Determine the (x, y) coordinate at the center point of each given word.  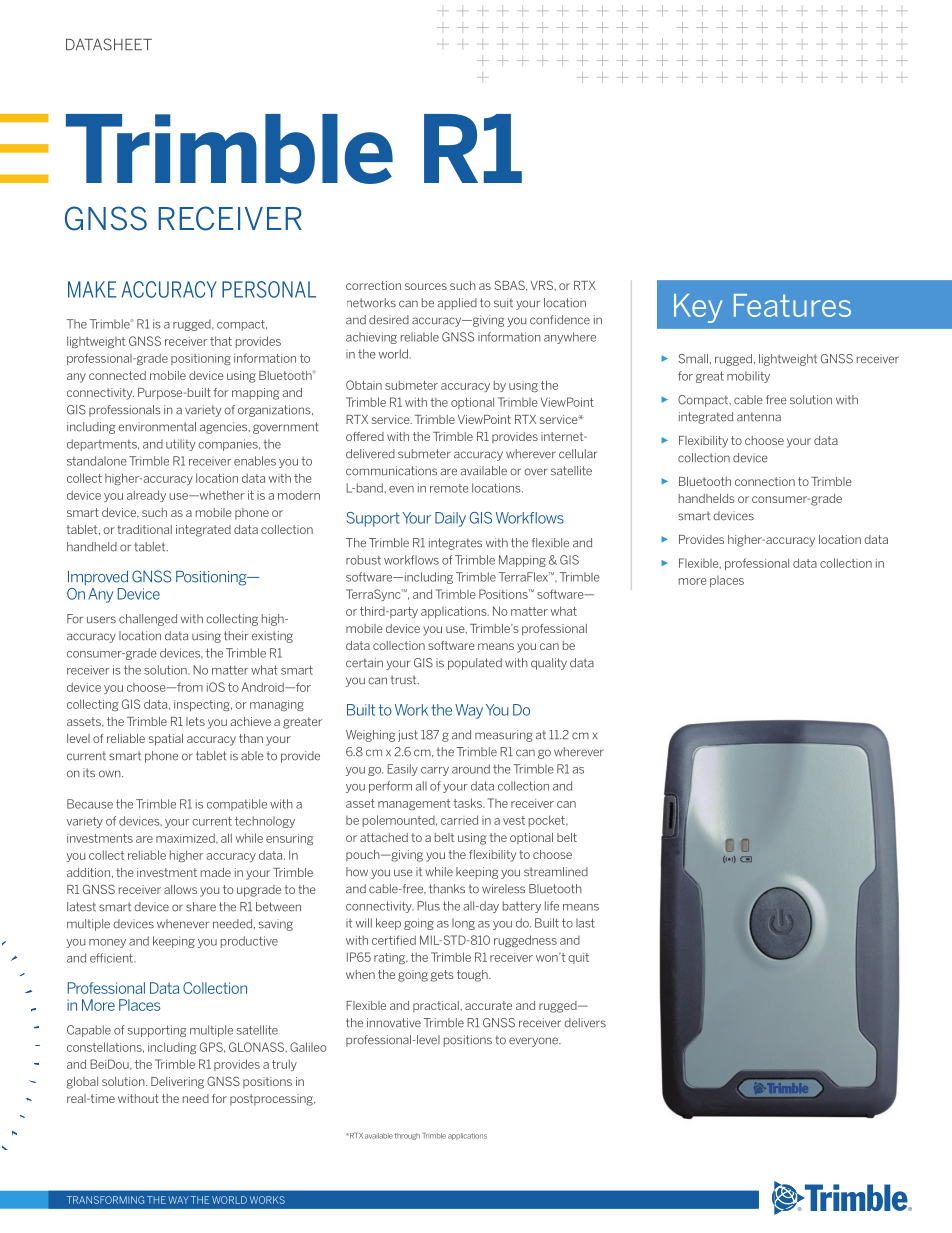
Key (698, 308)
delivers (585, 1023)
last (585, 923)
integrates (455, 544)
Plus (428, 906)
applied (457, 304)
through (407, 1136)
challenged (148, 620)
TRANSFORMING (105, 1200)
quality (549, 664)
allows (180, 889)
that (221, 341)
